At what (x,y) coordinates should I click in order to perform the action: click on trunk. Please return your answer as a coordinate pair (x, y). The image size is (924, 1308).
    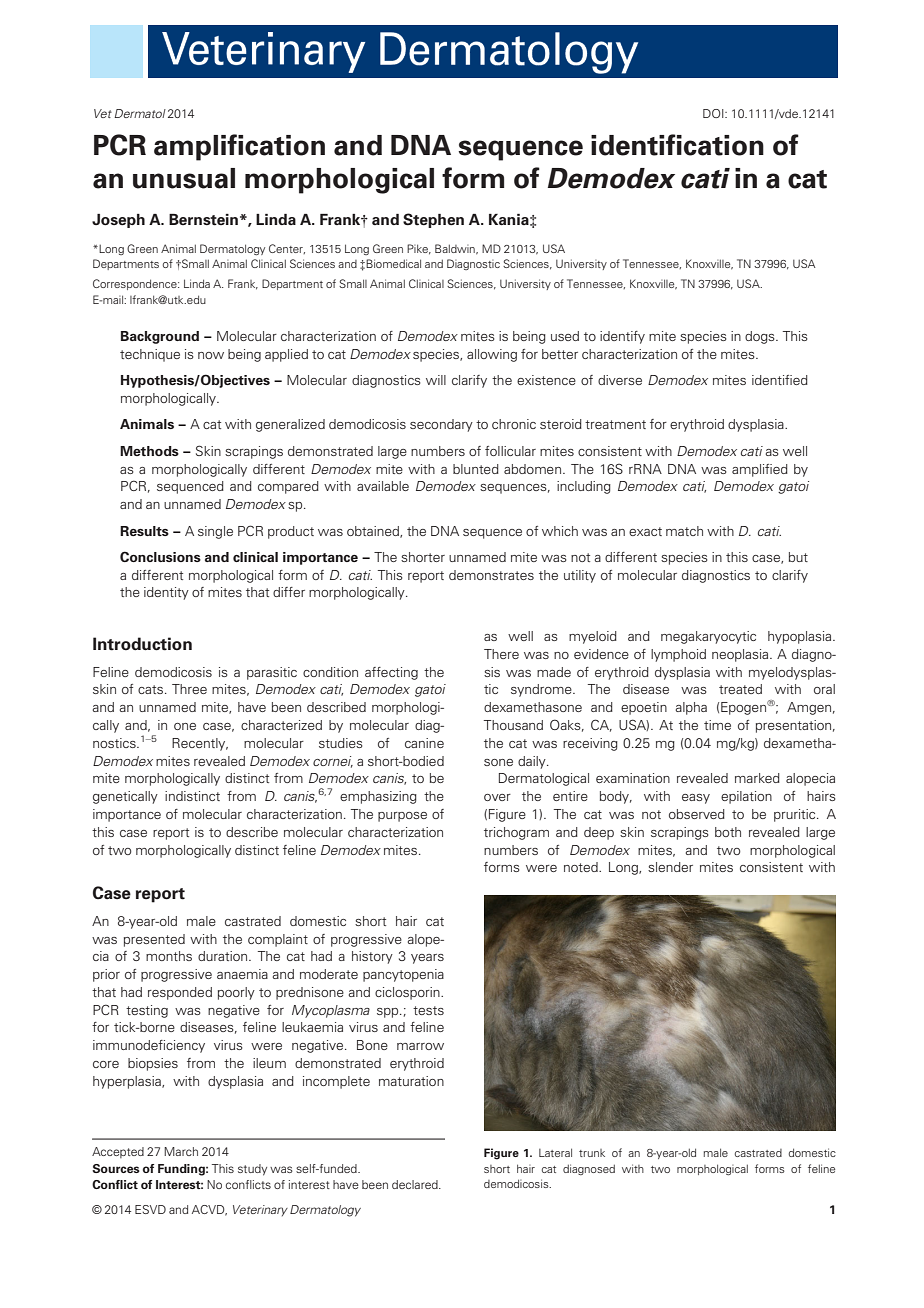
    Looking at the image, I should click on (592, 1153).
